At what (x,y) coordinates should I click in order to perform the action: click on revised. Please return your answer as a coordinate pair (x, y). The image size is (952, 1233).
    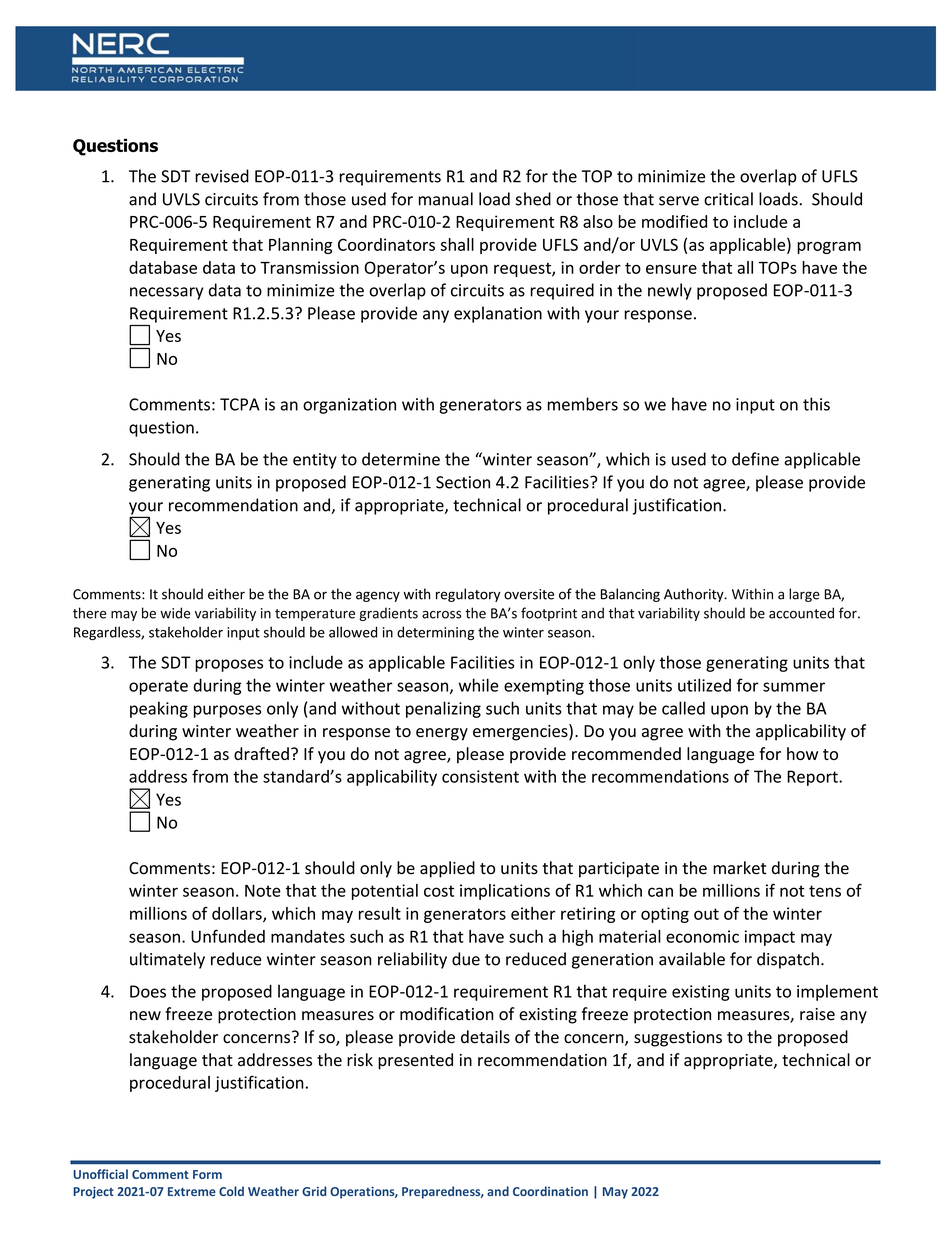
    Looking at the image, I should click on (222, 176).
